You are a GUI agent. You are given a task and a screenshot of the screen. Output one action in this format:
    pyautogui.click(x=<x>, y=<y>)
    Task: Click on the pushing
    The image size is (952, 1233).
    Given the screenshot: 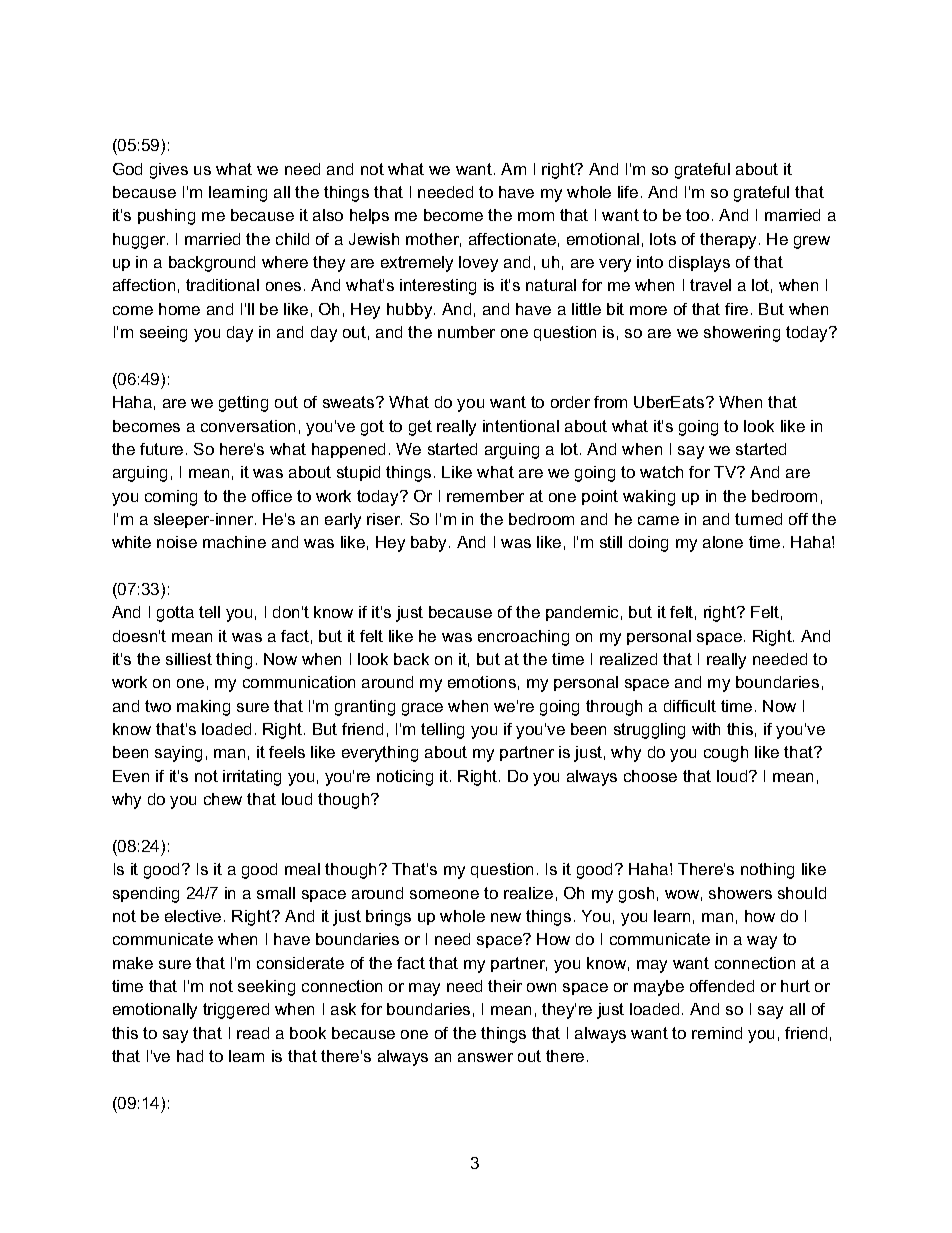 What is the action you would take?
    pyautogui.click(x=166, y=217)
